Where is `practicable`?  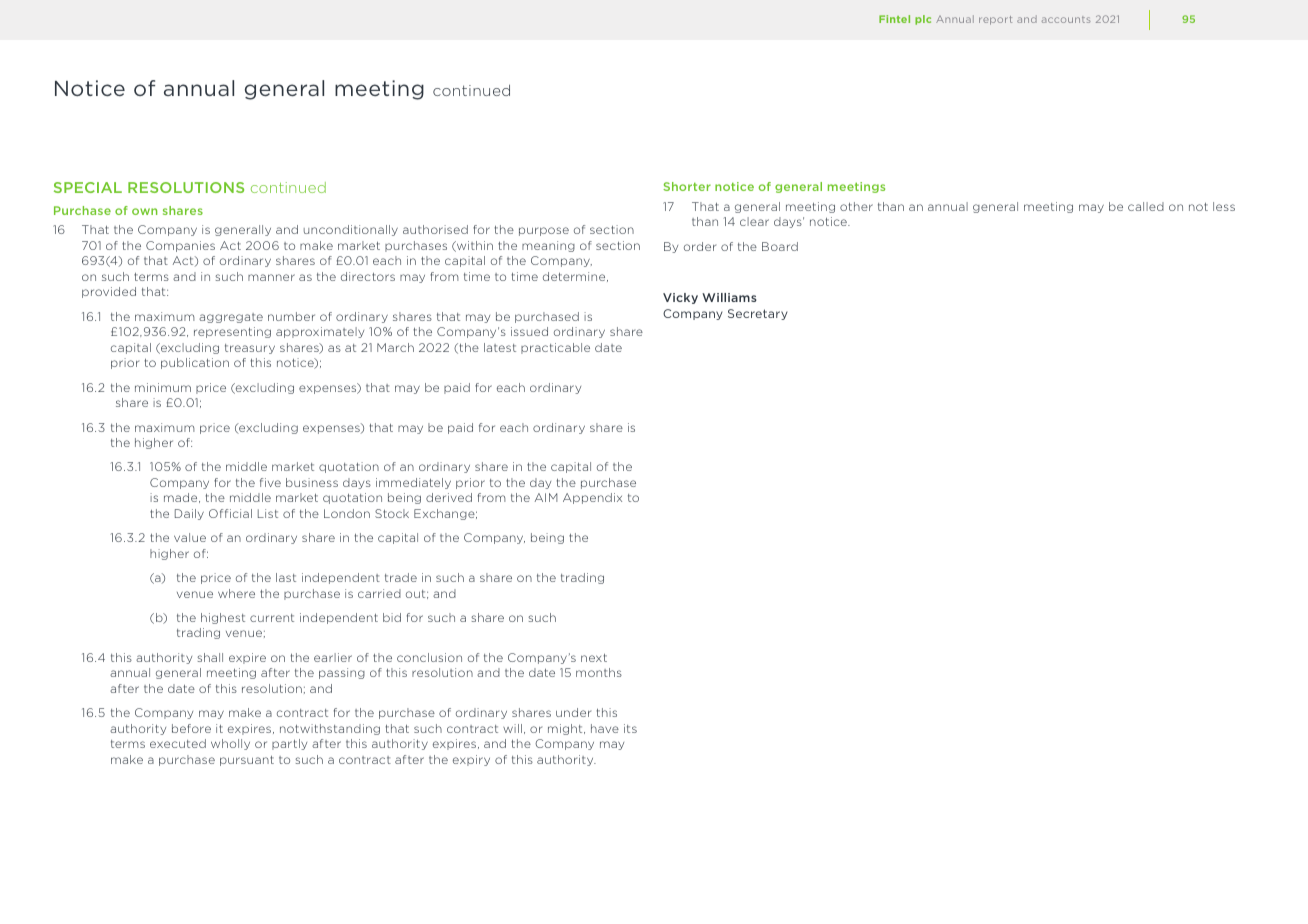
practicable is located at coordinates (555, 348).
